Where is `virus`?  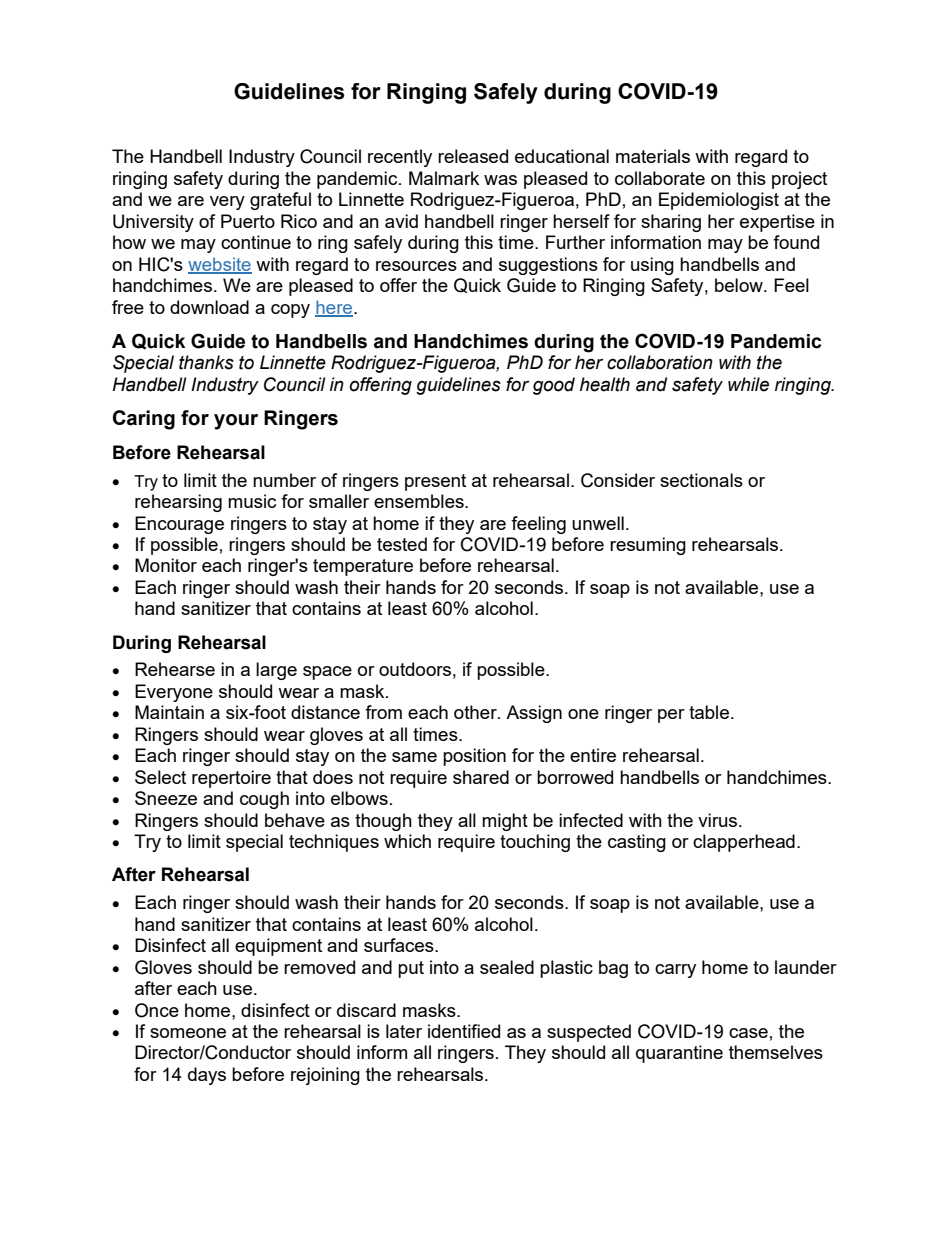
virus is located at coordinates (719, 820).
